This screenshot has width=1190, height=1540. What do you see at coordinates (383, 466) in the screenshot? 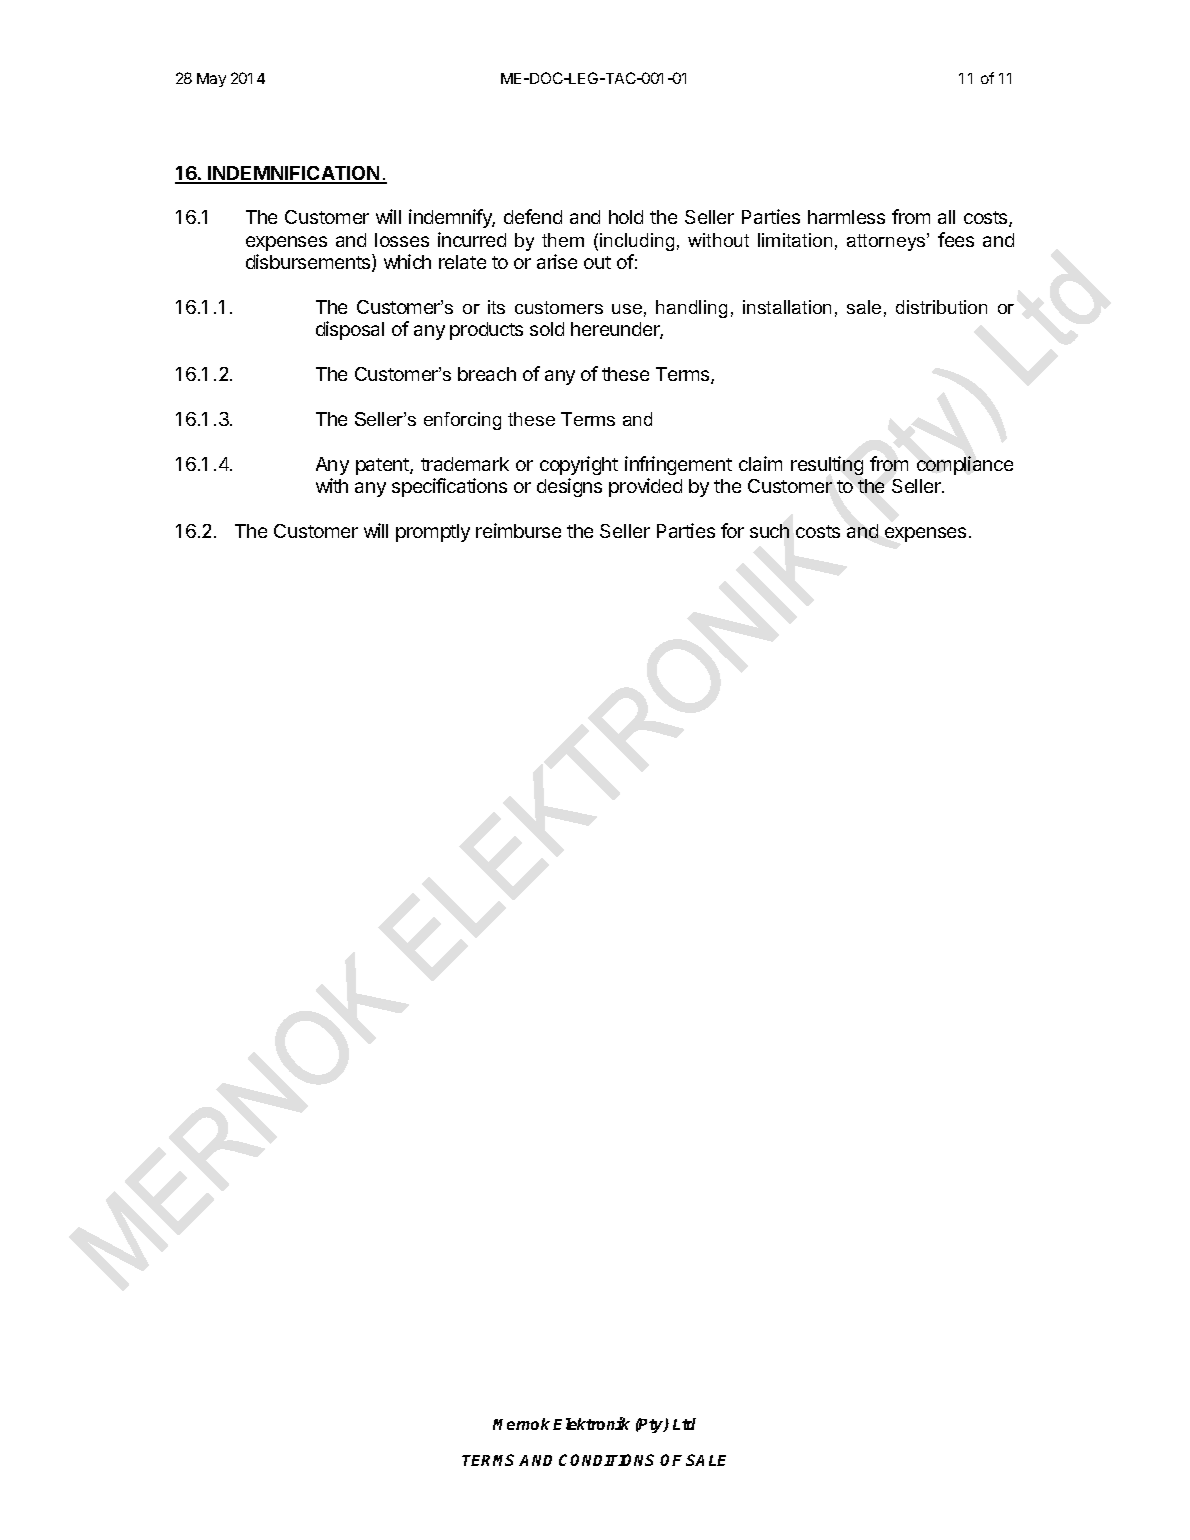
I see `patent` at bounding box center [383, 466].
